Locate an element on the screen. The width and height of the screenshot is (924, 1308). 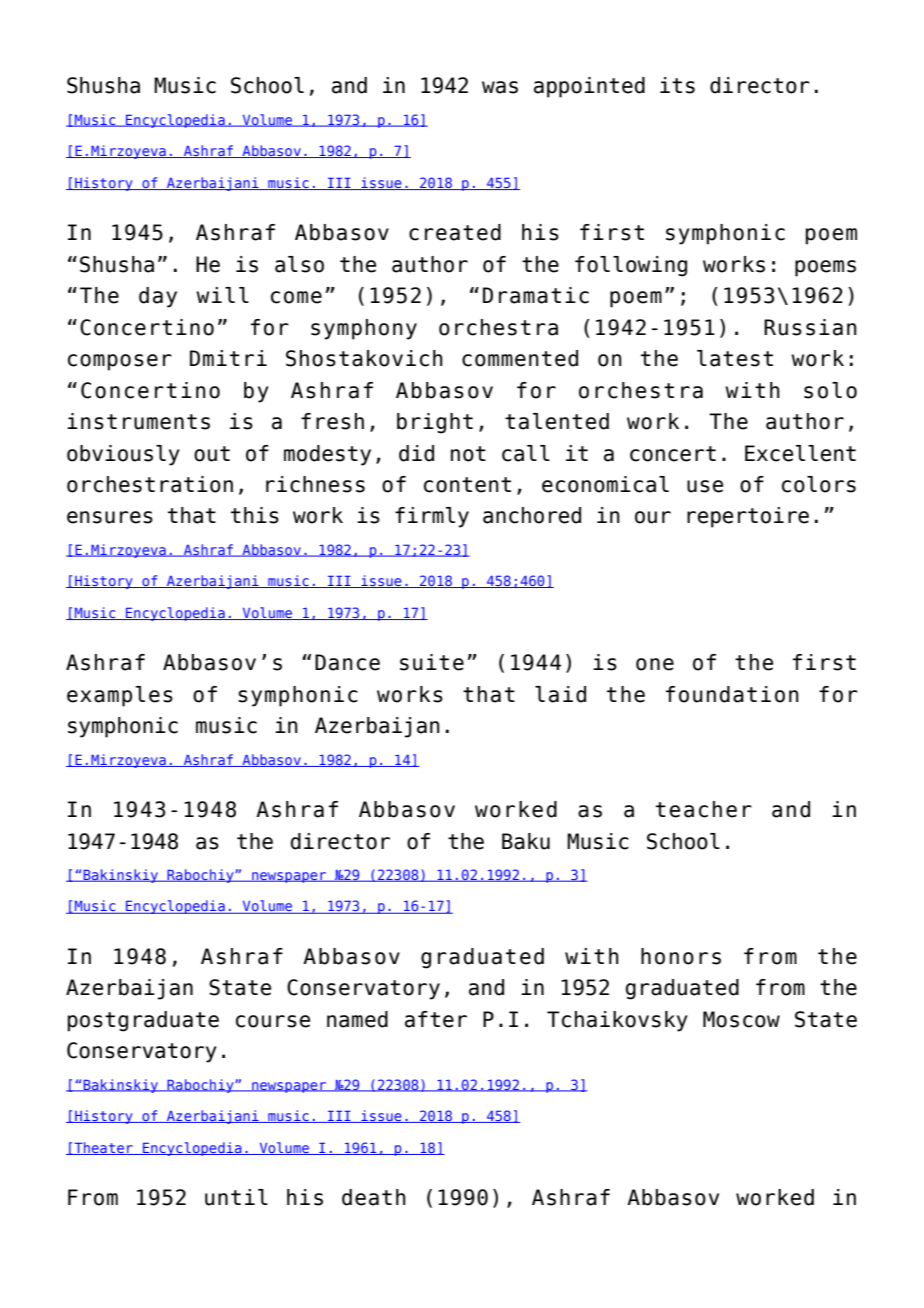
Baku is located at coordinates (526, 841).
